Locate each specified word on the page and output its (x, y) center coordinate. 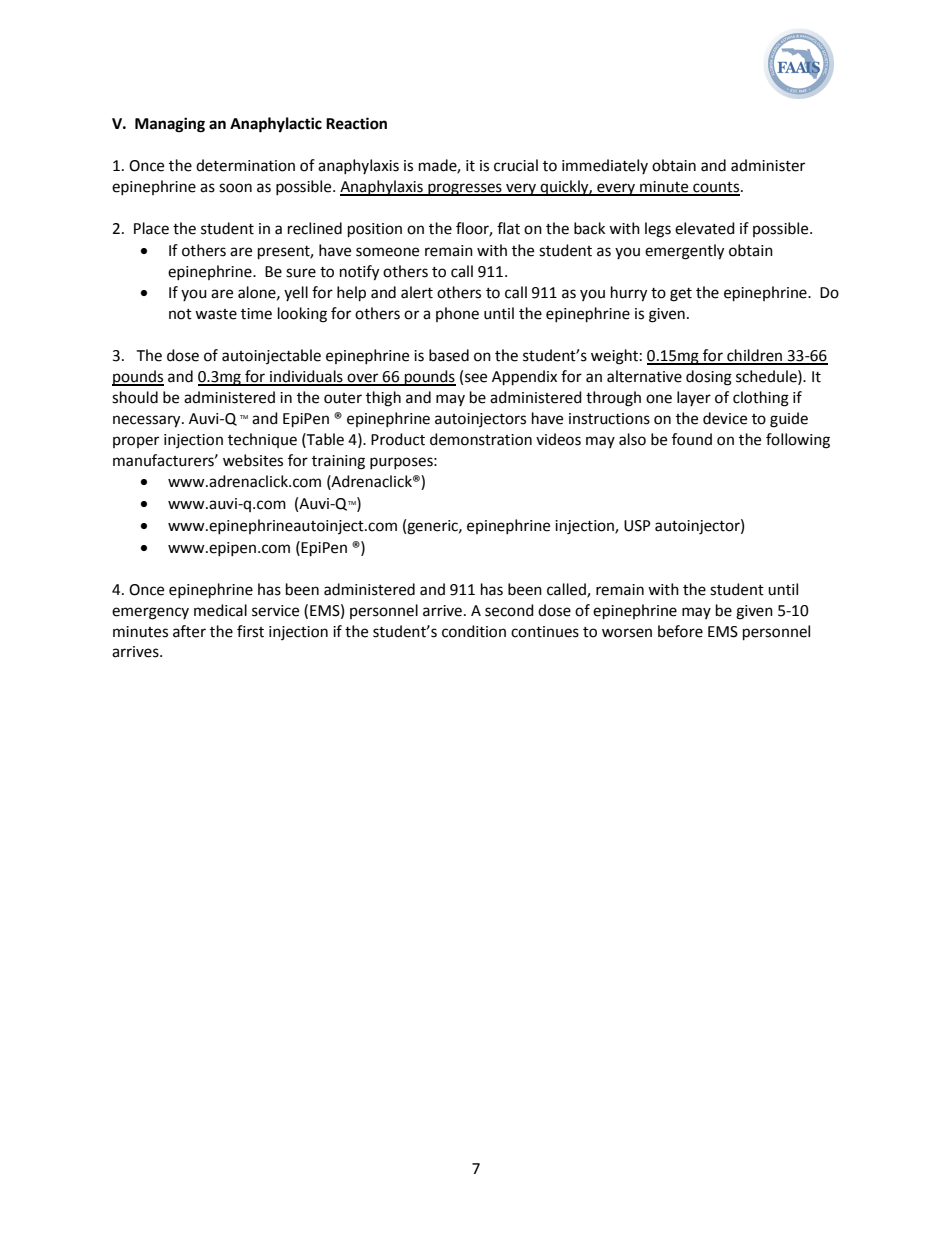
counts (716, 188)
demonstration (481, 439)
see (476, 378)
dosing (709, 378)
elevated (705, 228)
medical (220, 610)
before (680, 631)
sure (301, 273)
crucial (516, 165)
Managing (170, 125)
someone (387, 252)
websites (253, 460)
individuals (306, 377)
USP (637, 526)
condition (474, 631)
